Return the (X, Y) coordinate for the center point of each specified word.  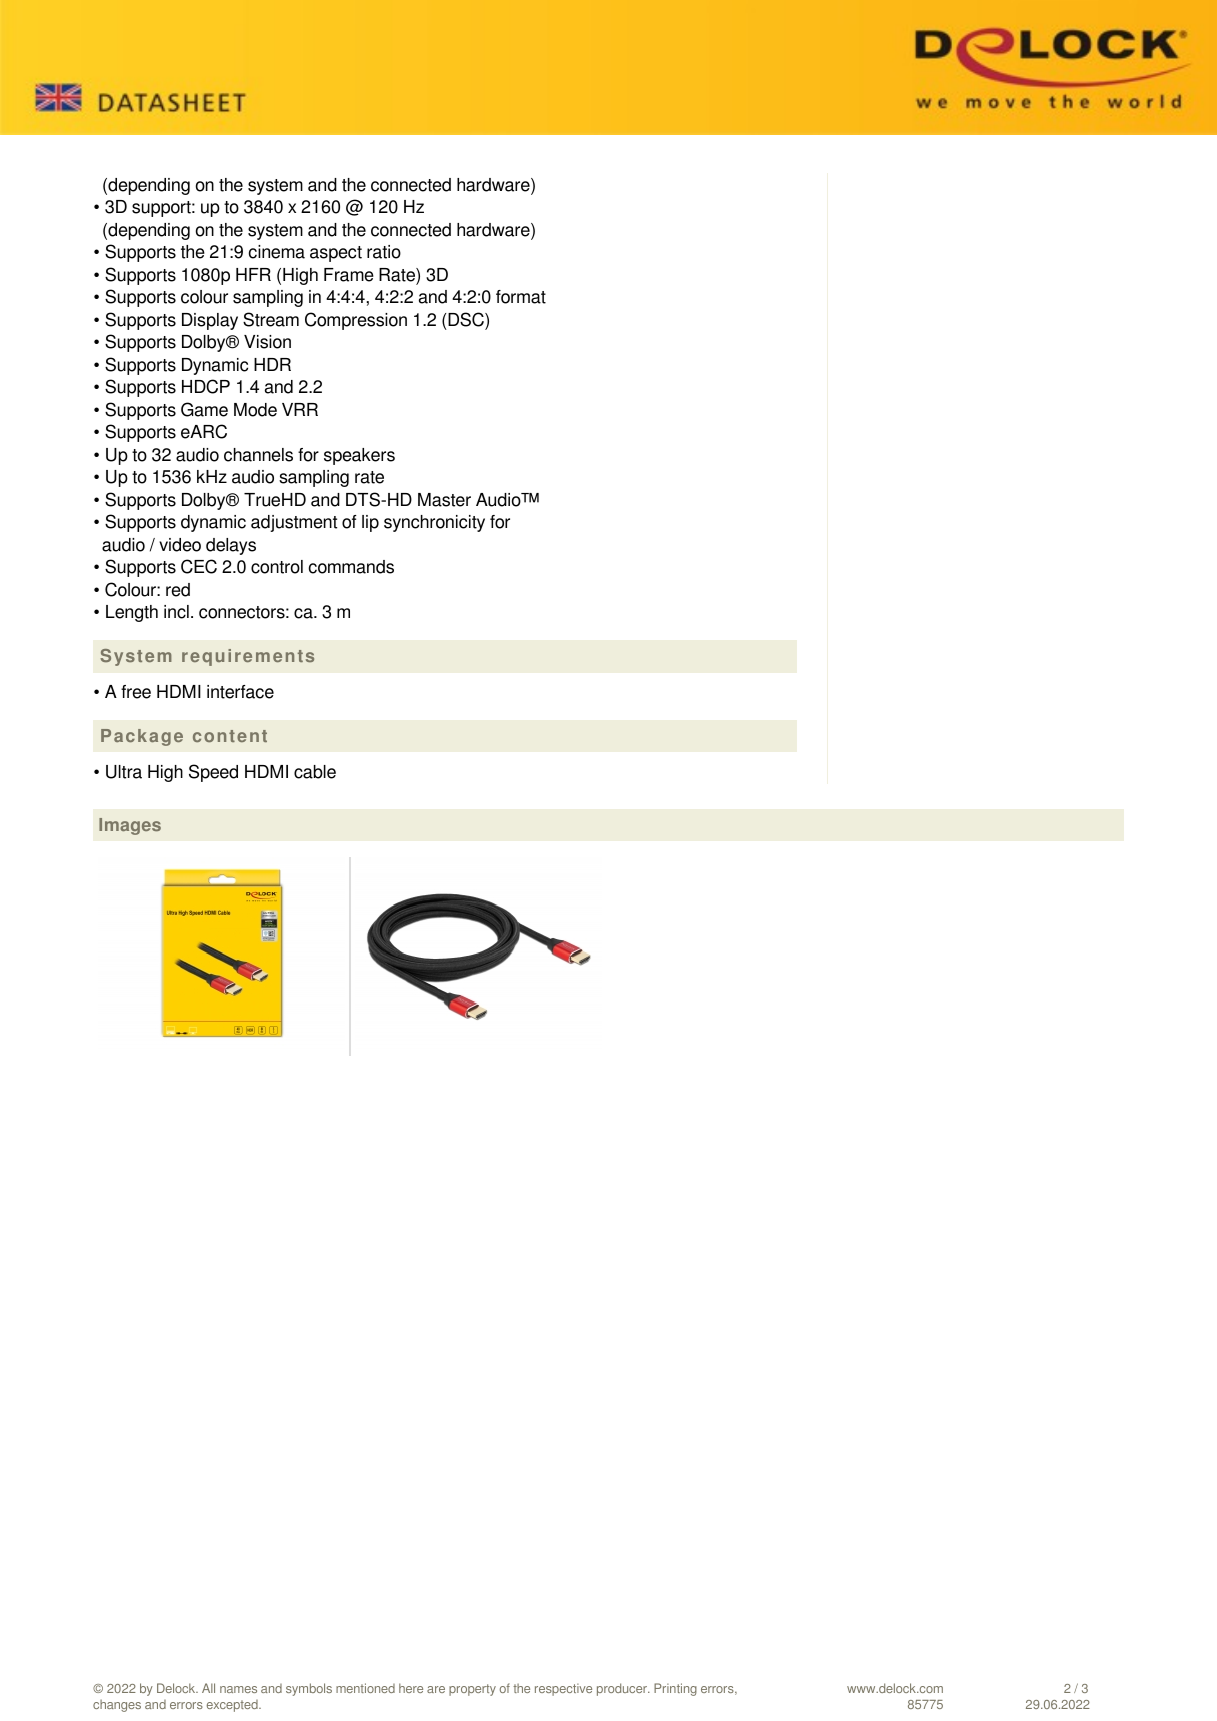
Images (130, 826)
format (521, 297)
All (208, 1688)
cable (315, 772)
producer (623, 1689)
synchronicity (434, 523)
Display (210, 321)
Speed (213, 773)
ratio (384, 252)
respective (563, 1689)
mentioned (365, 1688)
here (411, 1688)
